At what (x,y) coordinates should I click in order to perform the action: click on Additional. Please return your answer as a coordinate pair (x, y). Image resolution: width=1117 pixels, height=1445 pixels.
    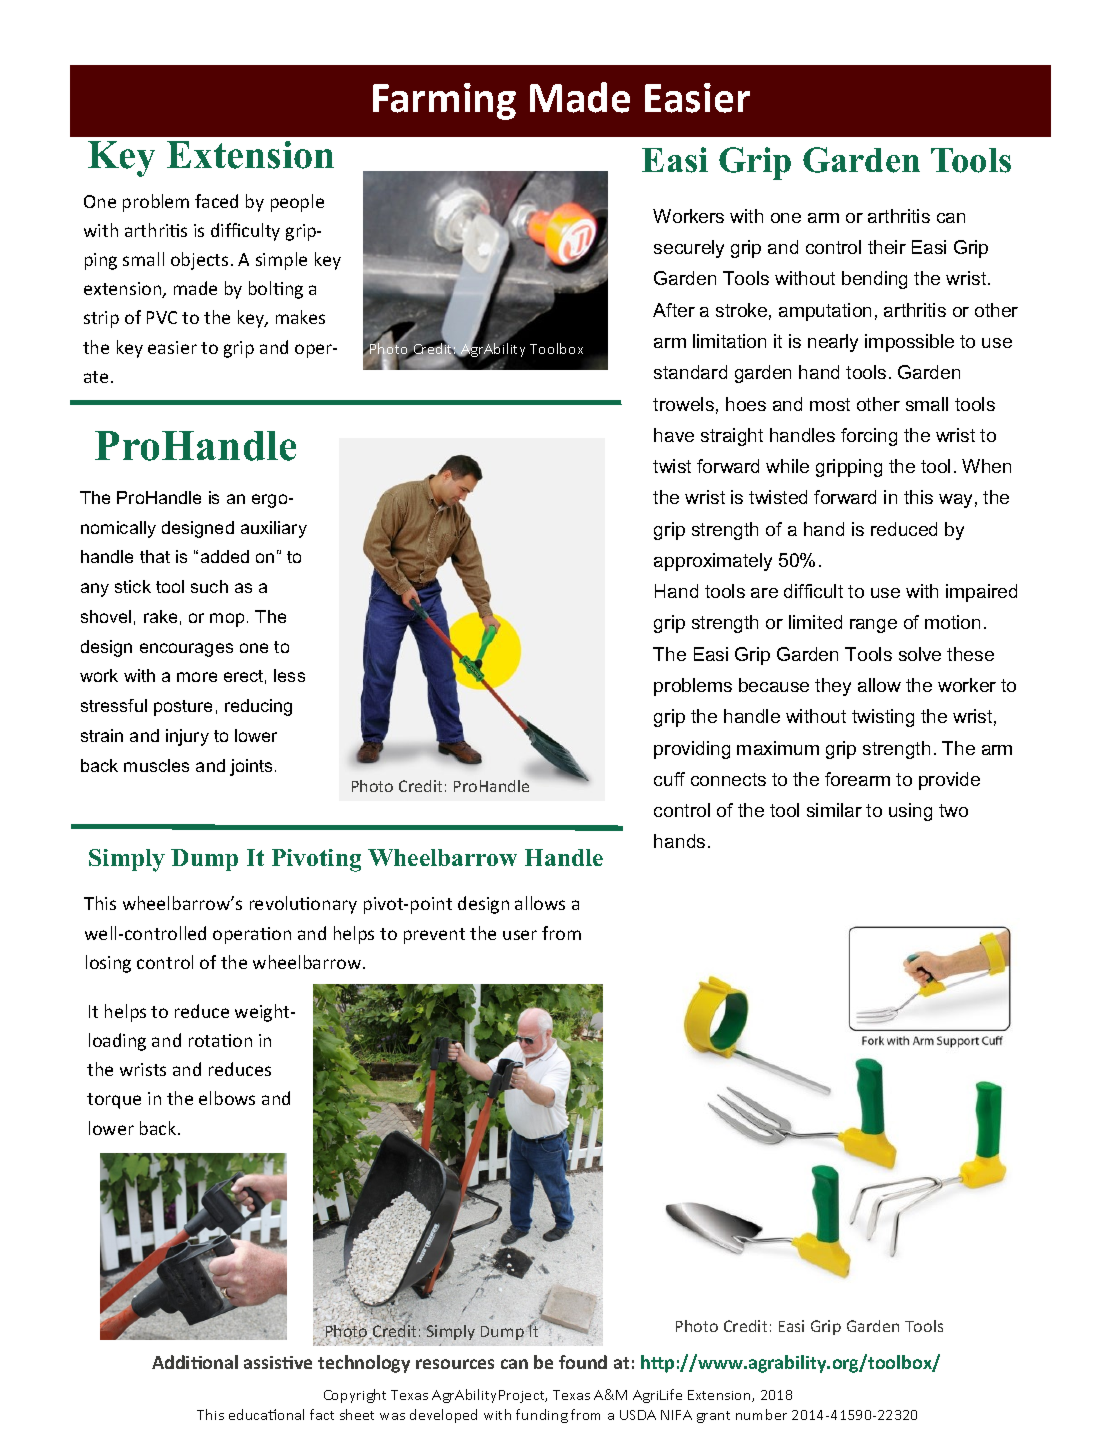
    Looking at the image, I should click on (195, 1362).
